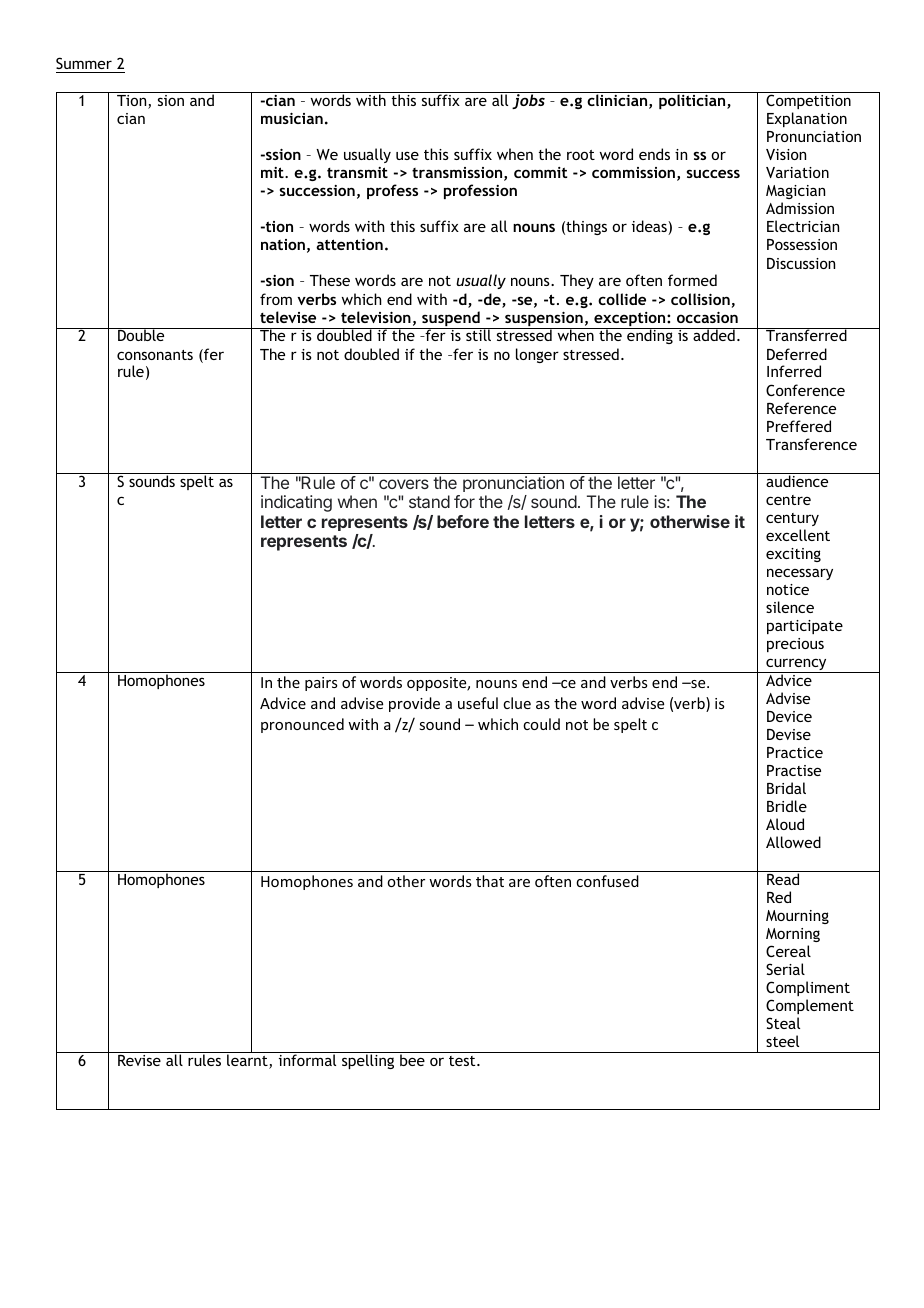 The image size is (924, 1308). Describe the element at coordinates (528, 100) in the document. I see `jobs` at that location.
